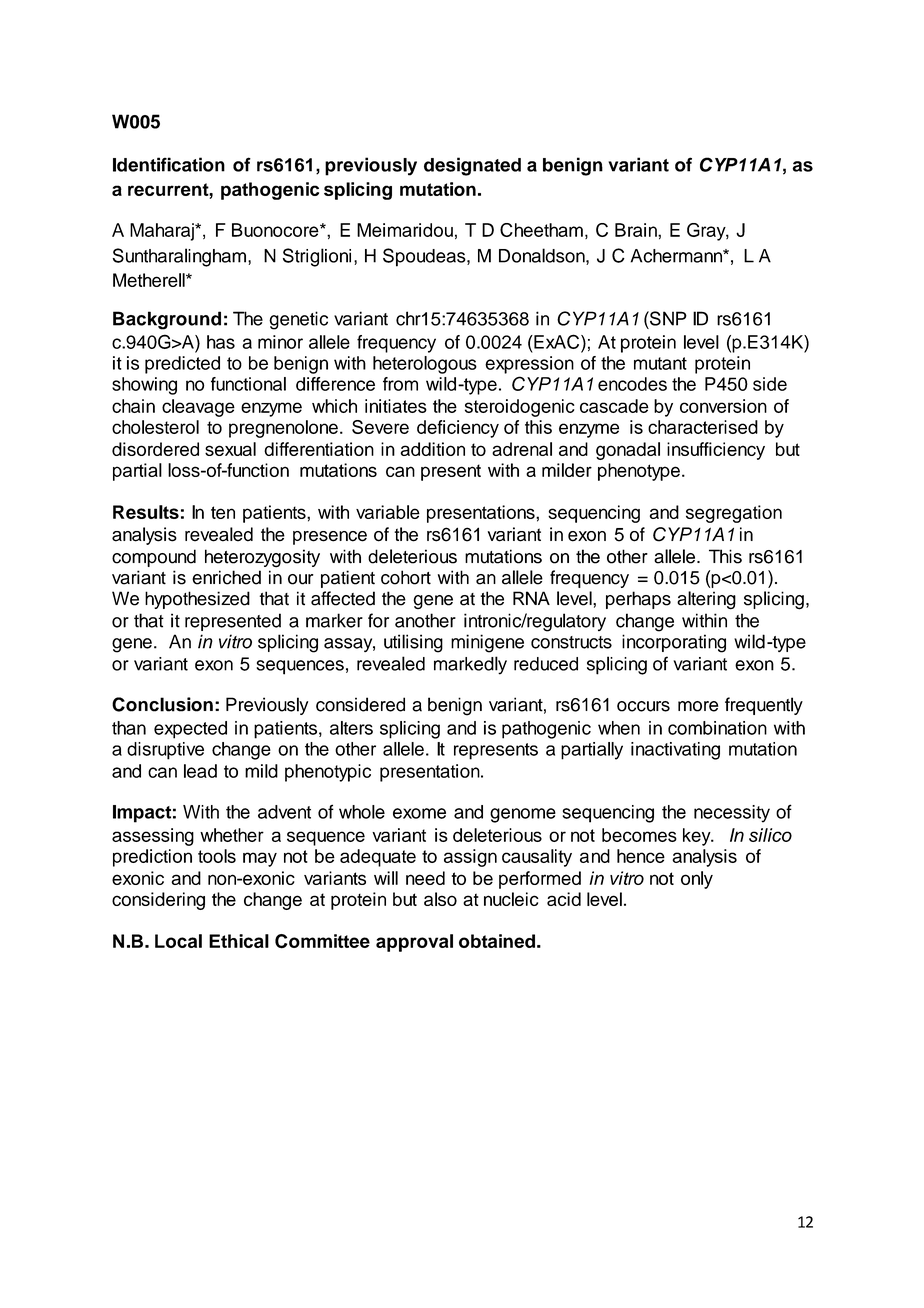 Image resolution: width=924 pixels, height=1308 pixels. I want to click on designated, so click(472, 166).
